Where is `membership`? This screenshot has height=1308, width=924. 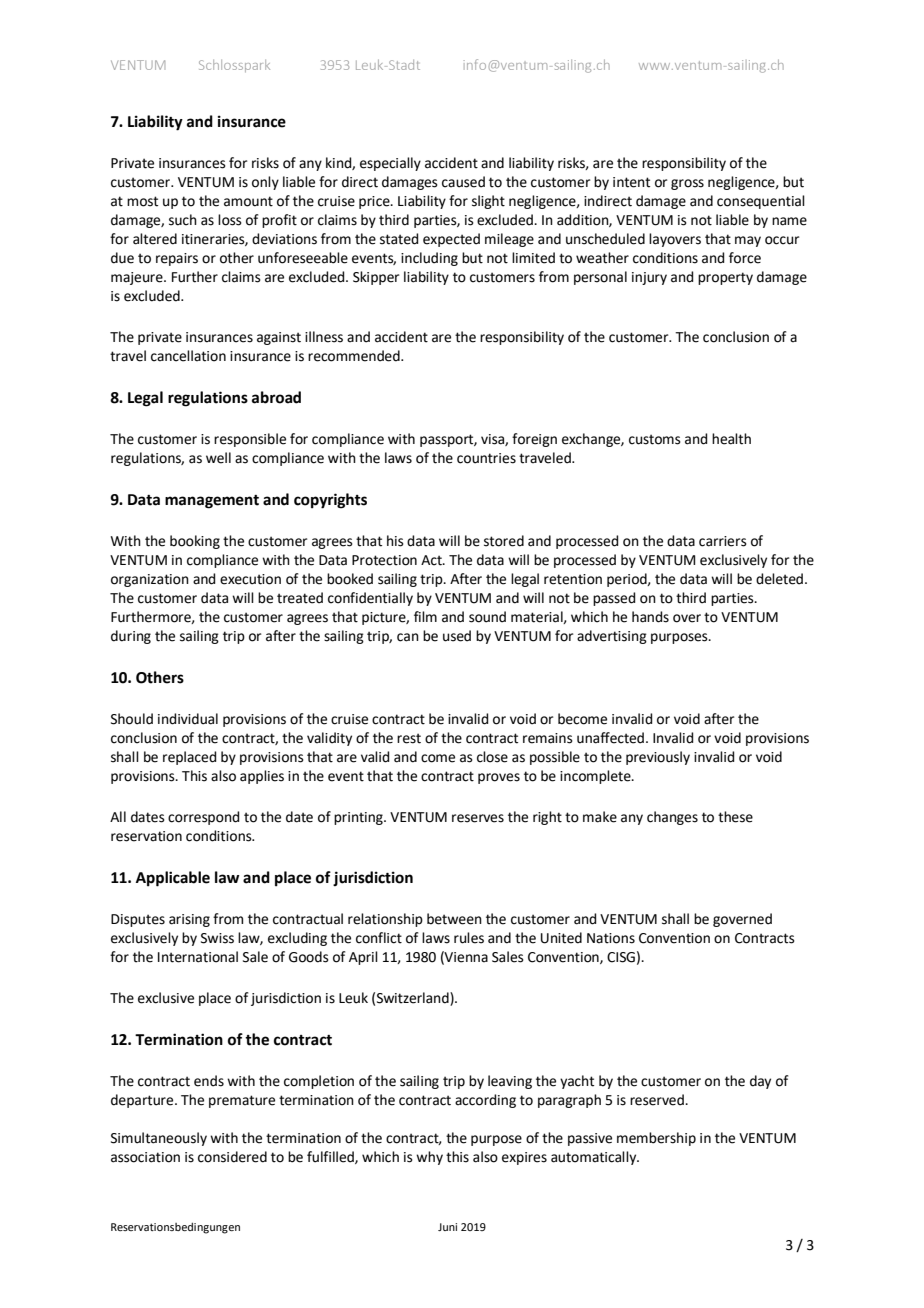 membership is located at coordinates (656, 1139).
